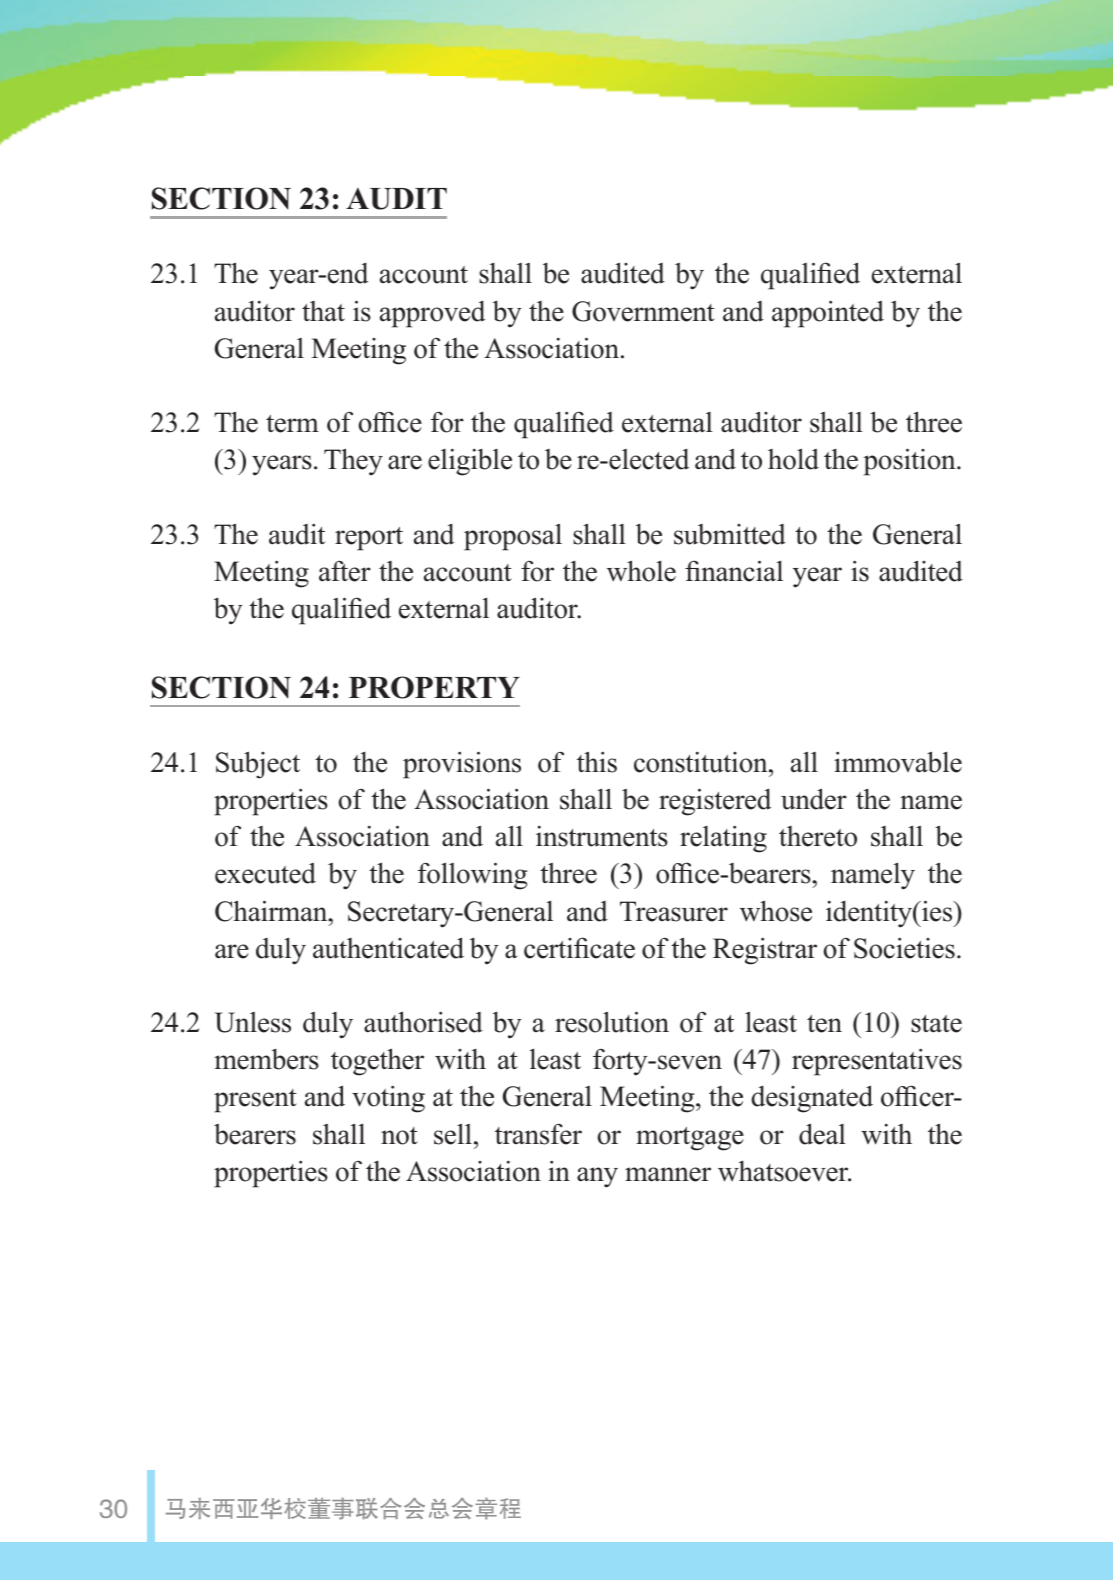 The image size is (1113, 1580). Describe the element at coordinates (265, 873) in the page. I see `executed` at that location.
